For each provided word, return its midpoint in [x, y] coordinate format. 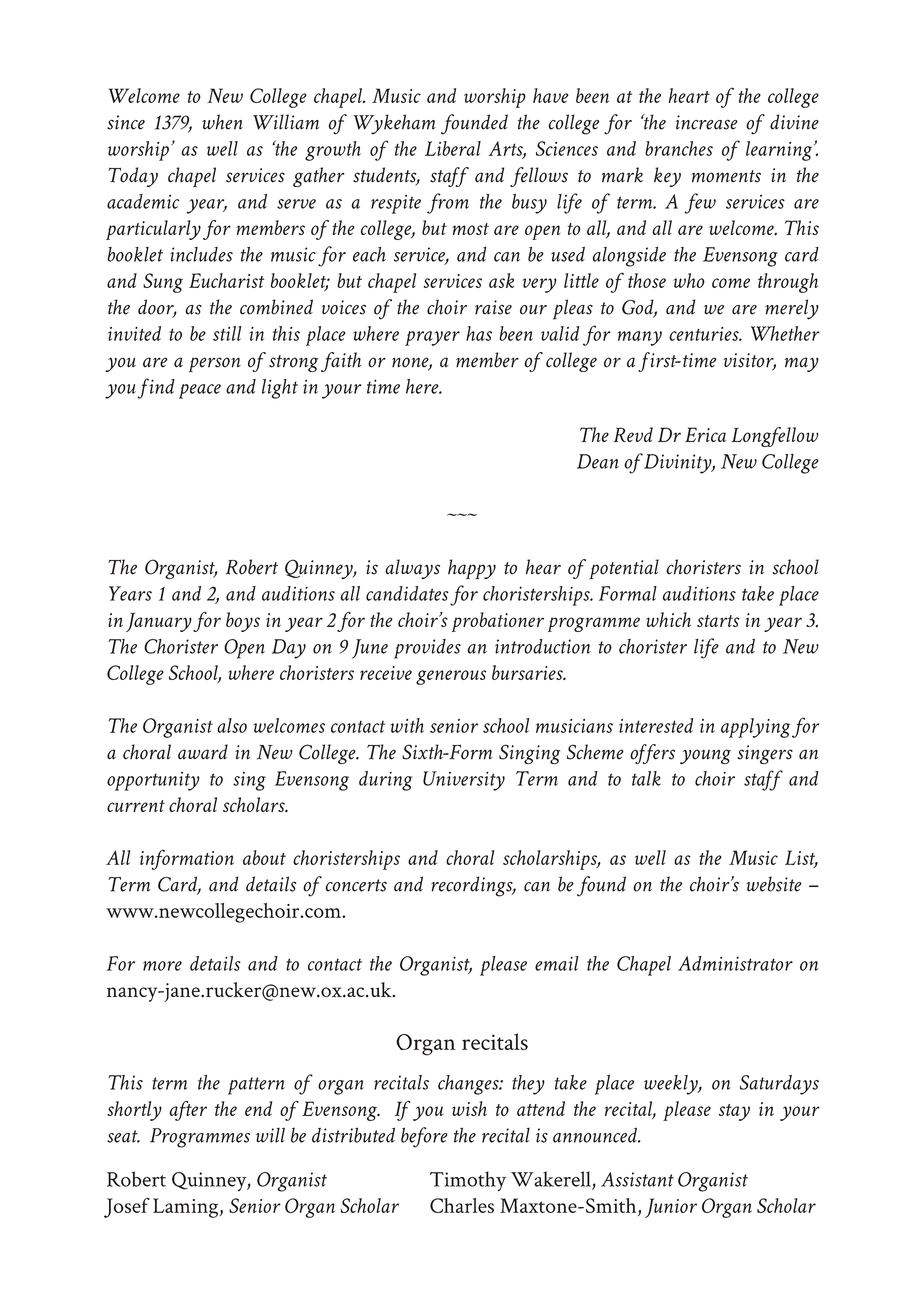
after [188, 1111]
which [668, 619]
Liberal [453, 148]
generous [451, 677]
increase [707, 122]
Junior [671, 1208]
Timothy [468, 1181]
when [222, 122]
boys [243, 622]
